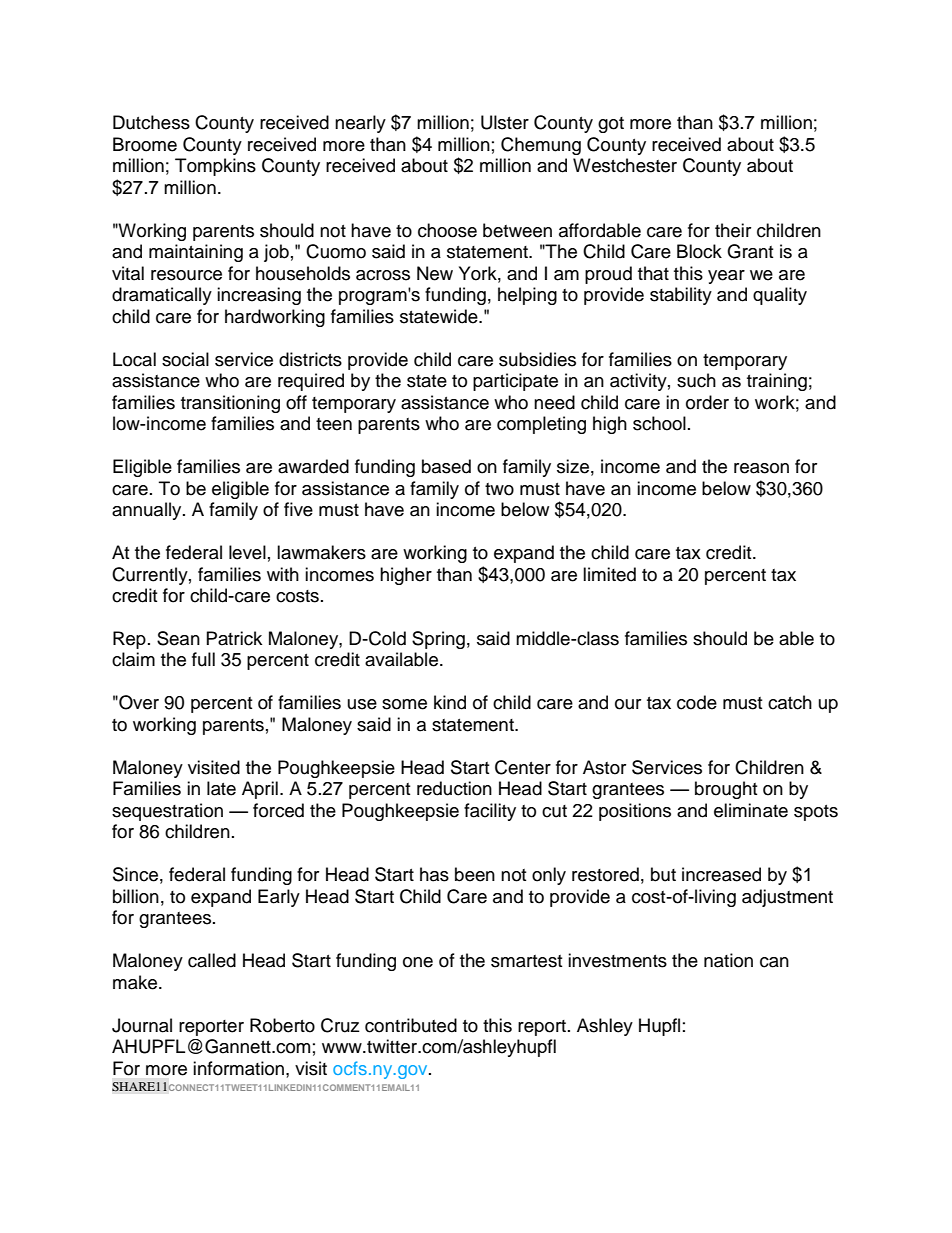 The image size is (952, 1233). What do you see at coordinates (450, 702) in the screenshot?
I see `kind` at bounding box center [450, 702].
